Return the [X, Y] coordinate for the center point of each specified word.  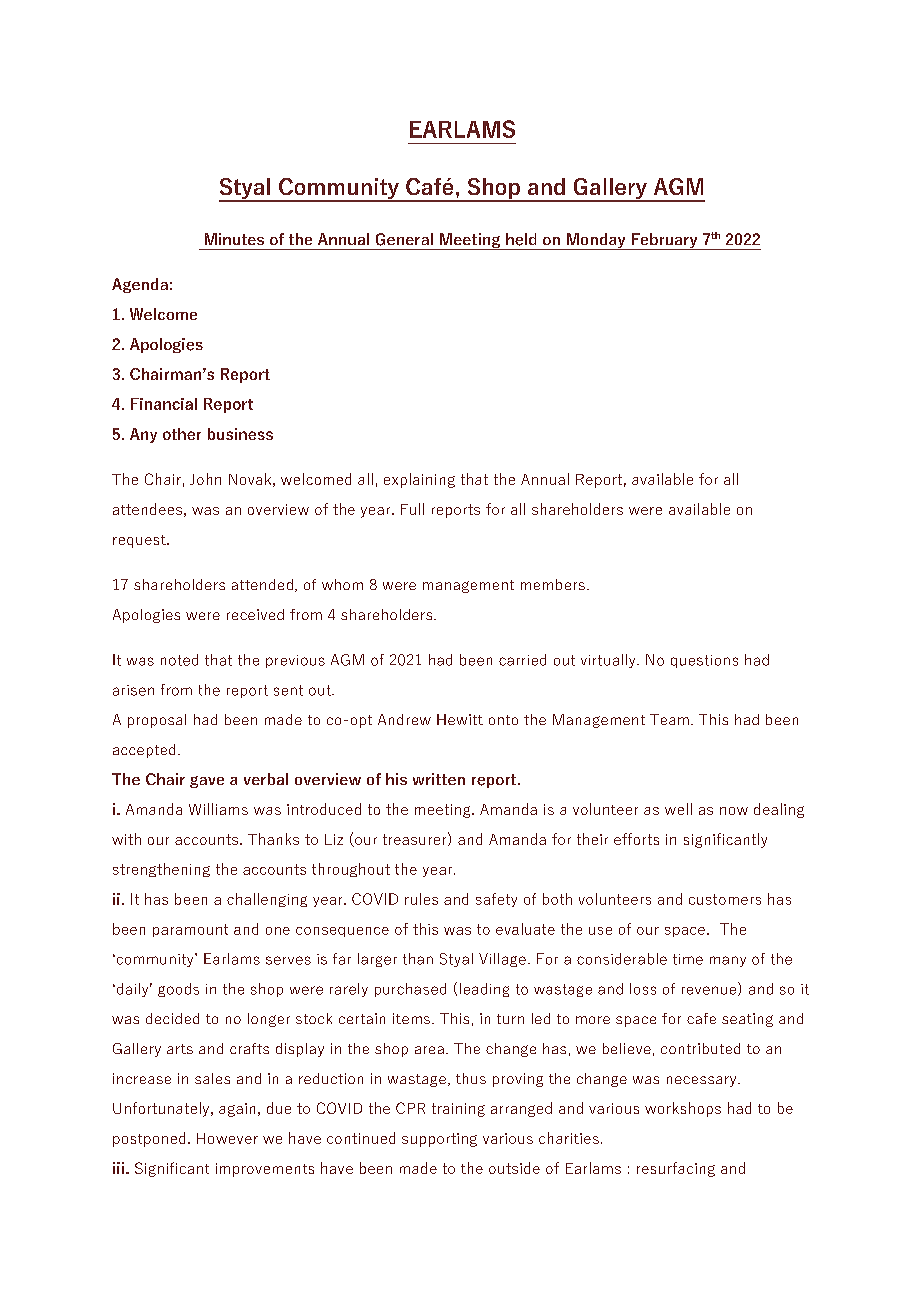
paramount [190, 930]
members [553, 584]
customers [725, 899]
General [404, 239]
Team [669, 719]
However [227, 1138]
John [205, 479]
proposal [157, 721]
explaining [419, 480]
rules [421, 899]
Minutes [234, 239]
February [664, 241]
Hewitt [460, 719]
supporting [439, 1140]
